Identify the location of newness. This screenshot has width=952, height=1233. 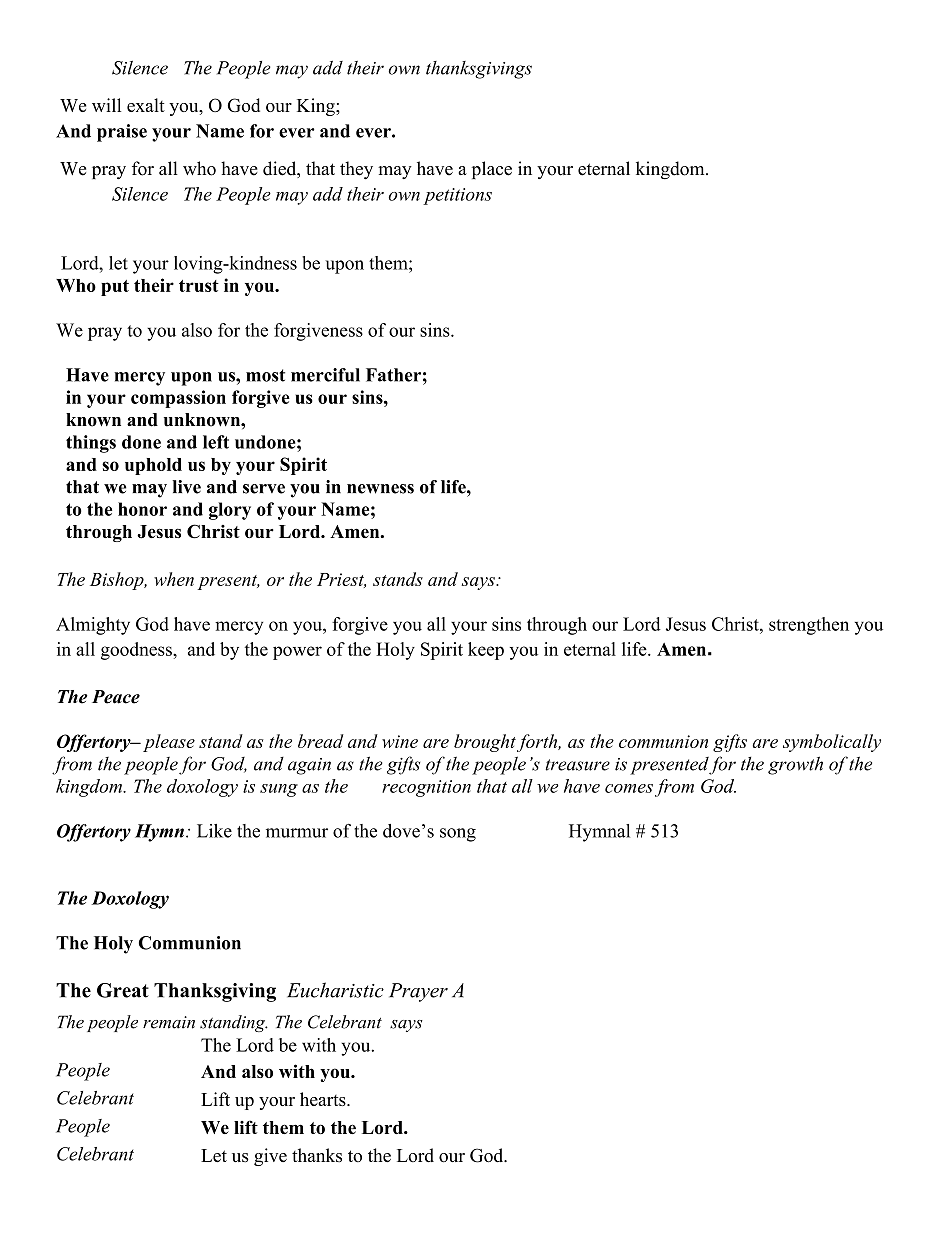
(380, 489).
